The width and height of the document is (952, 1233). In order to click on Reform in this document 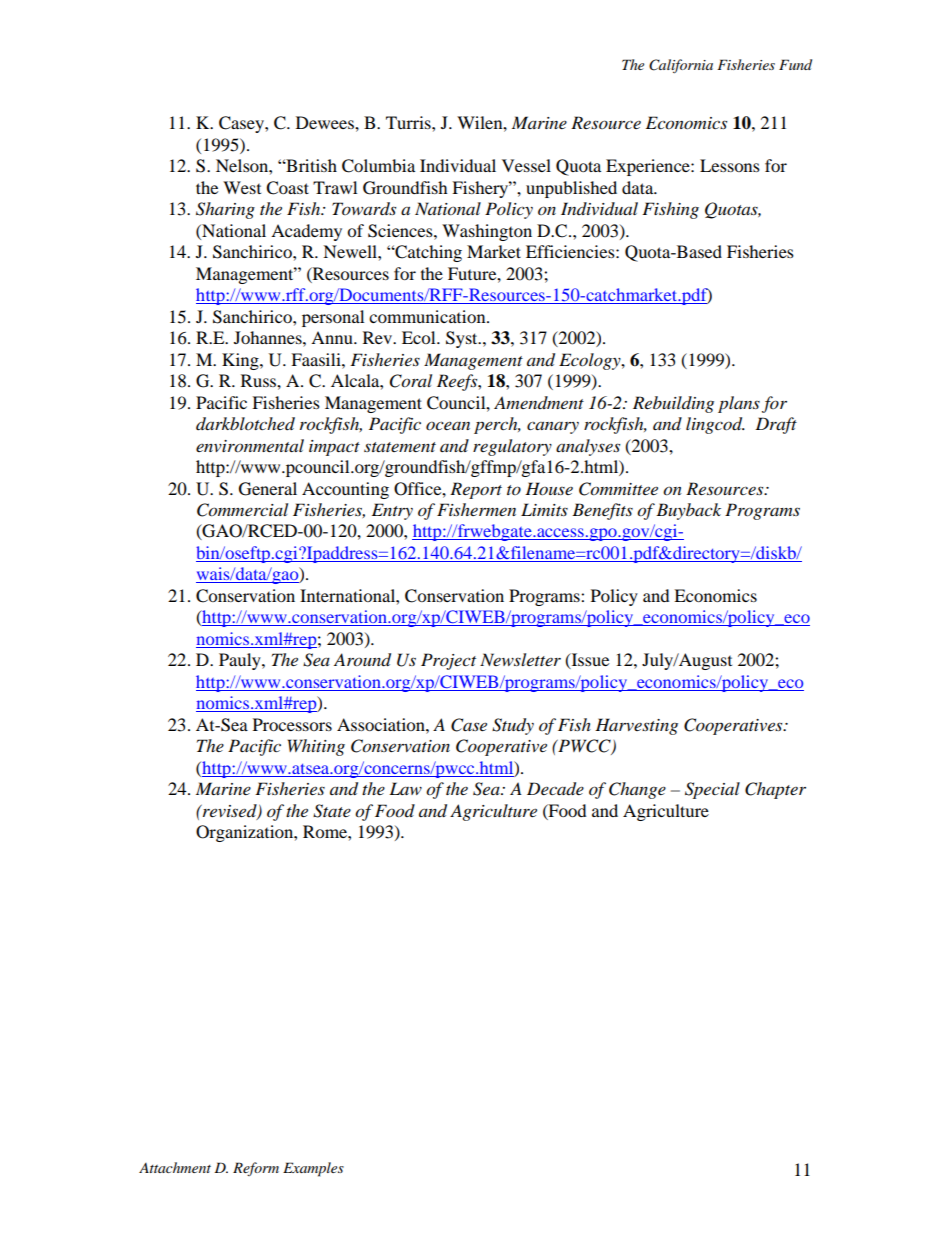, I will do `click(256, 1169)`.
